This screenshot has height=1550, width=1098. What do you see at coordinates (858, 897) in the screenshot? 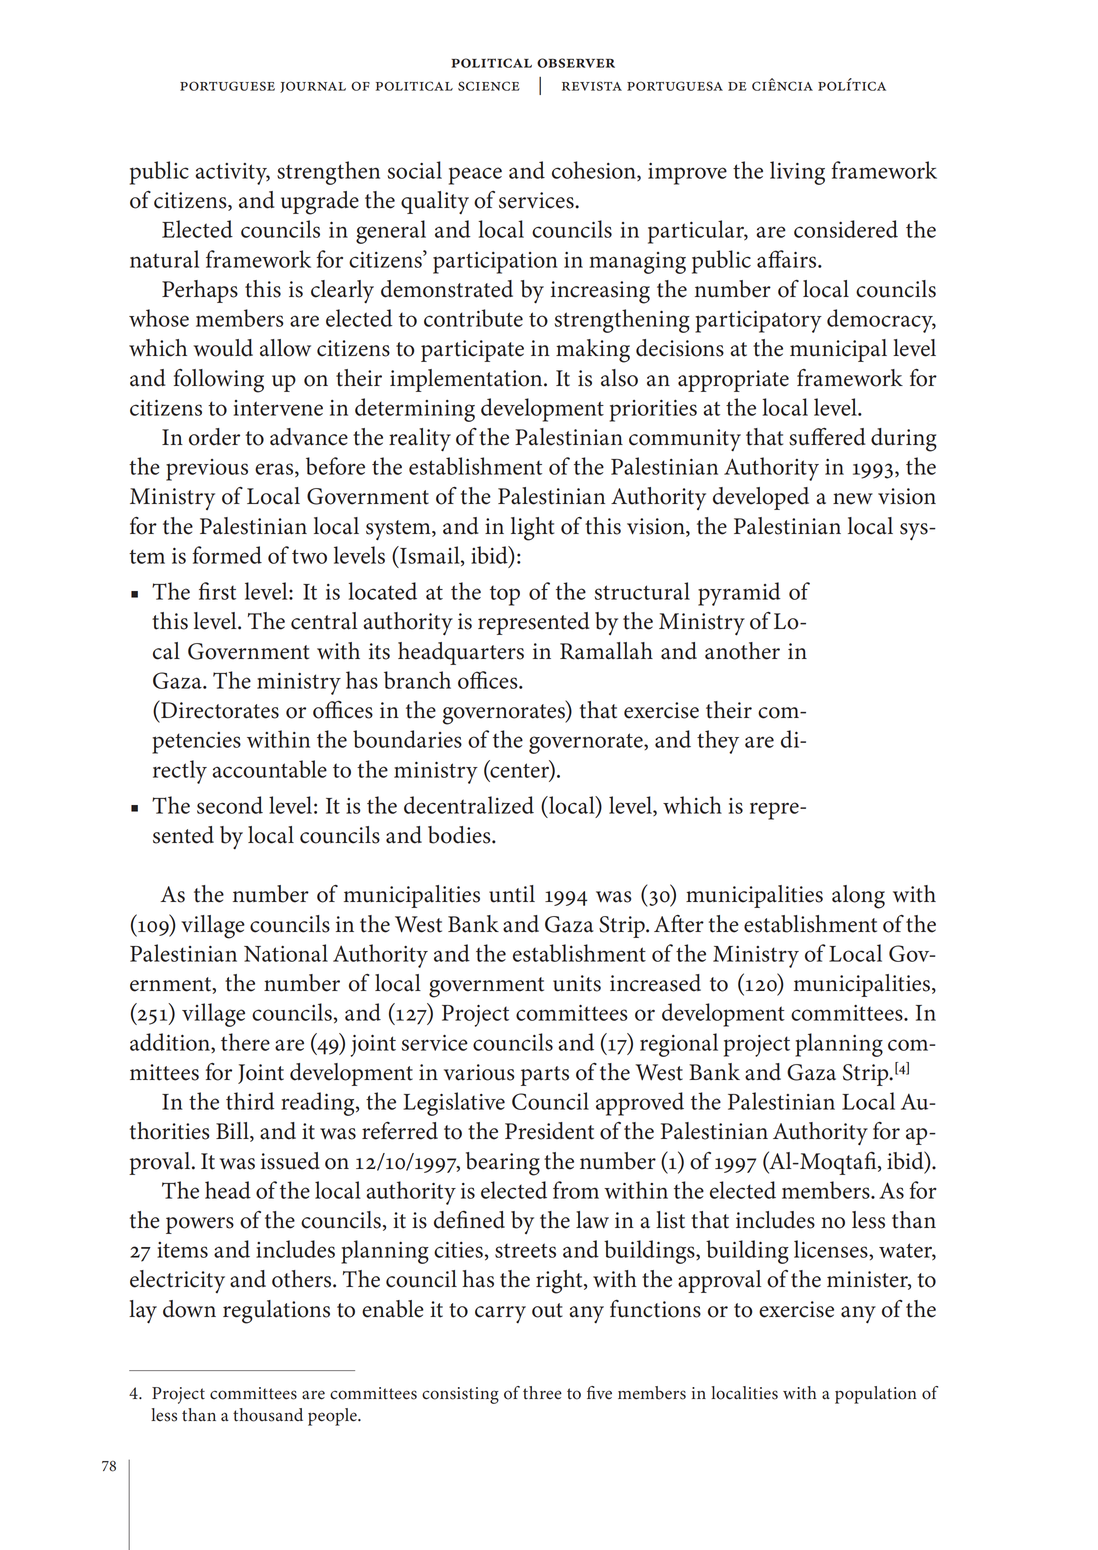
I see `along` at bounding box center [858, 897].
